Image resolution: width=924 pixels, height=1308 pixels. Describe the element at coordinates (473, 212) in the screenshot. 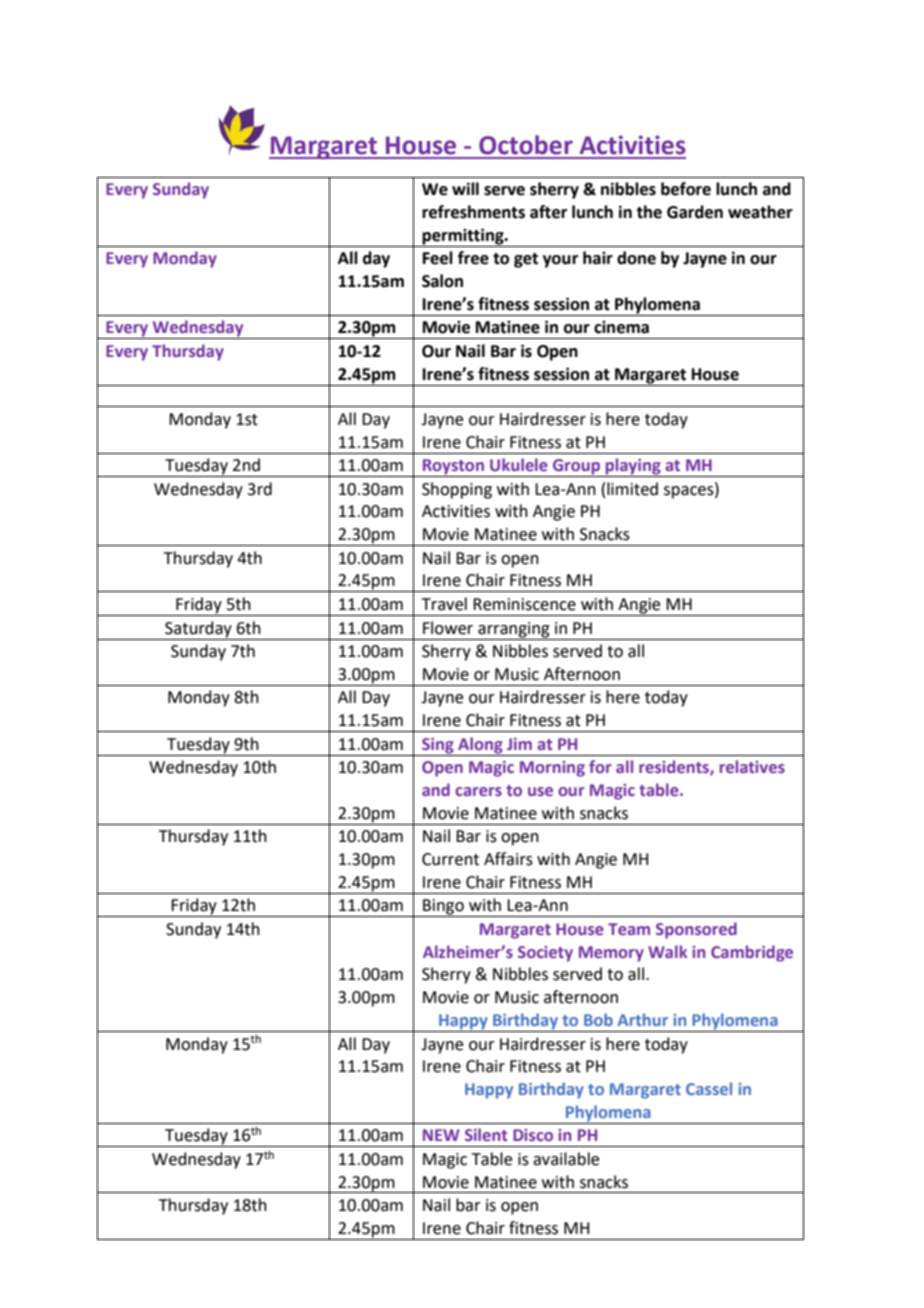

I see `refreshments` at that location.
